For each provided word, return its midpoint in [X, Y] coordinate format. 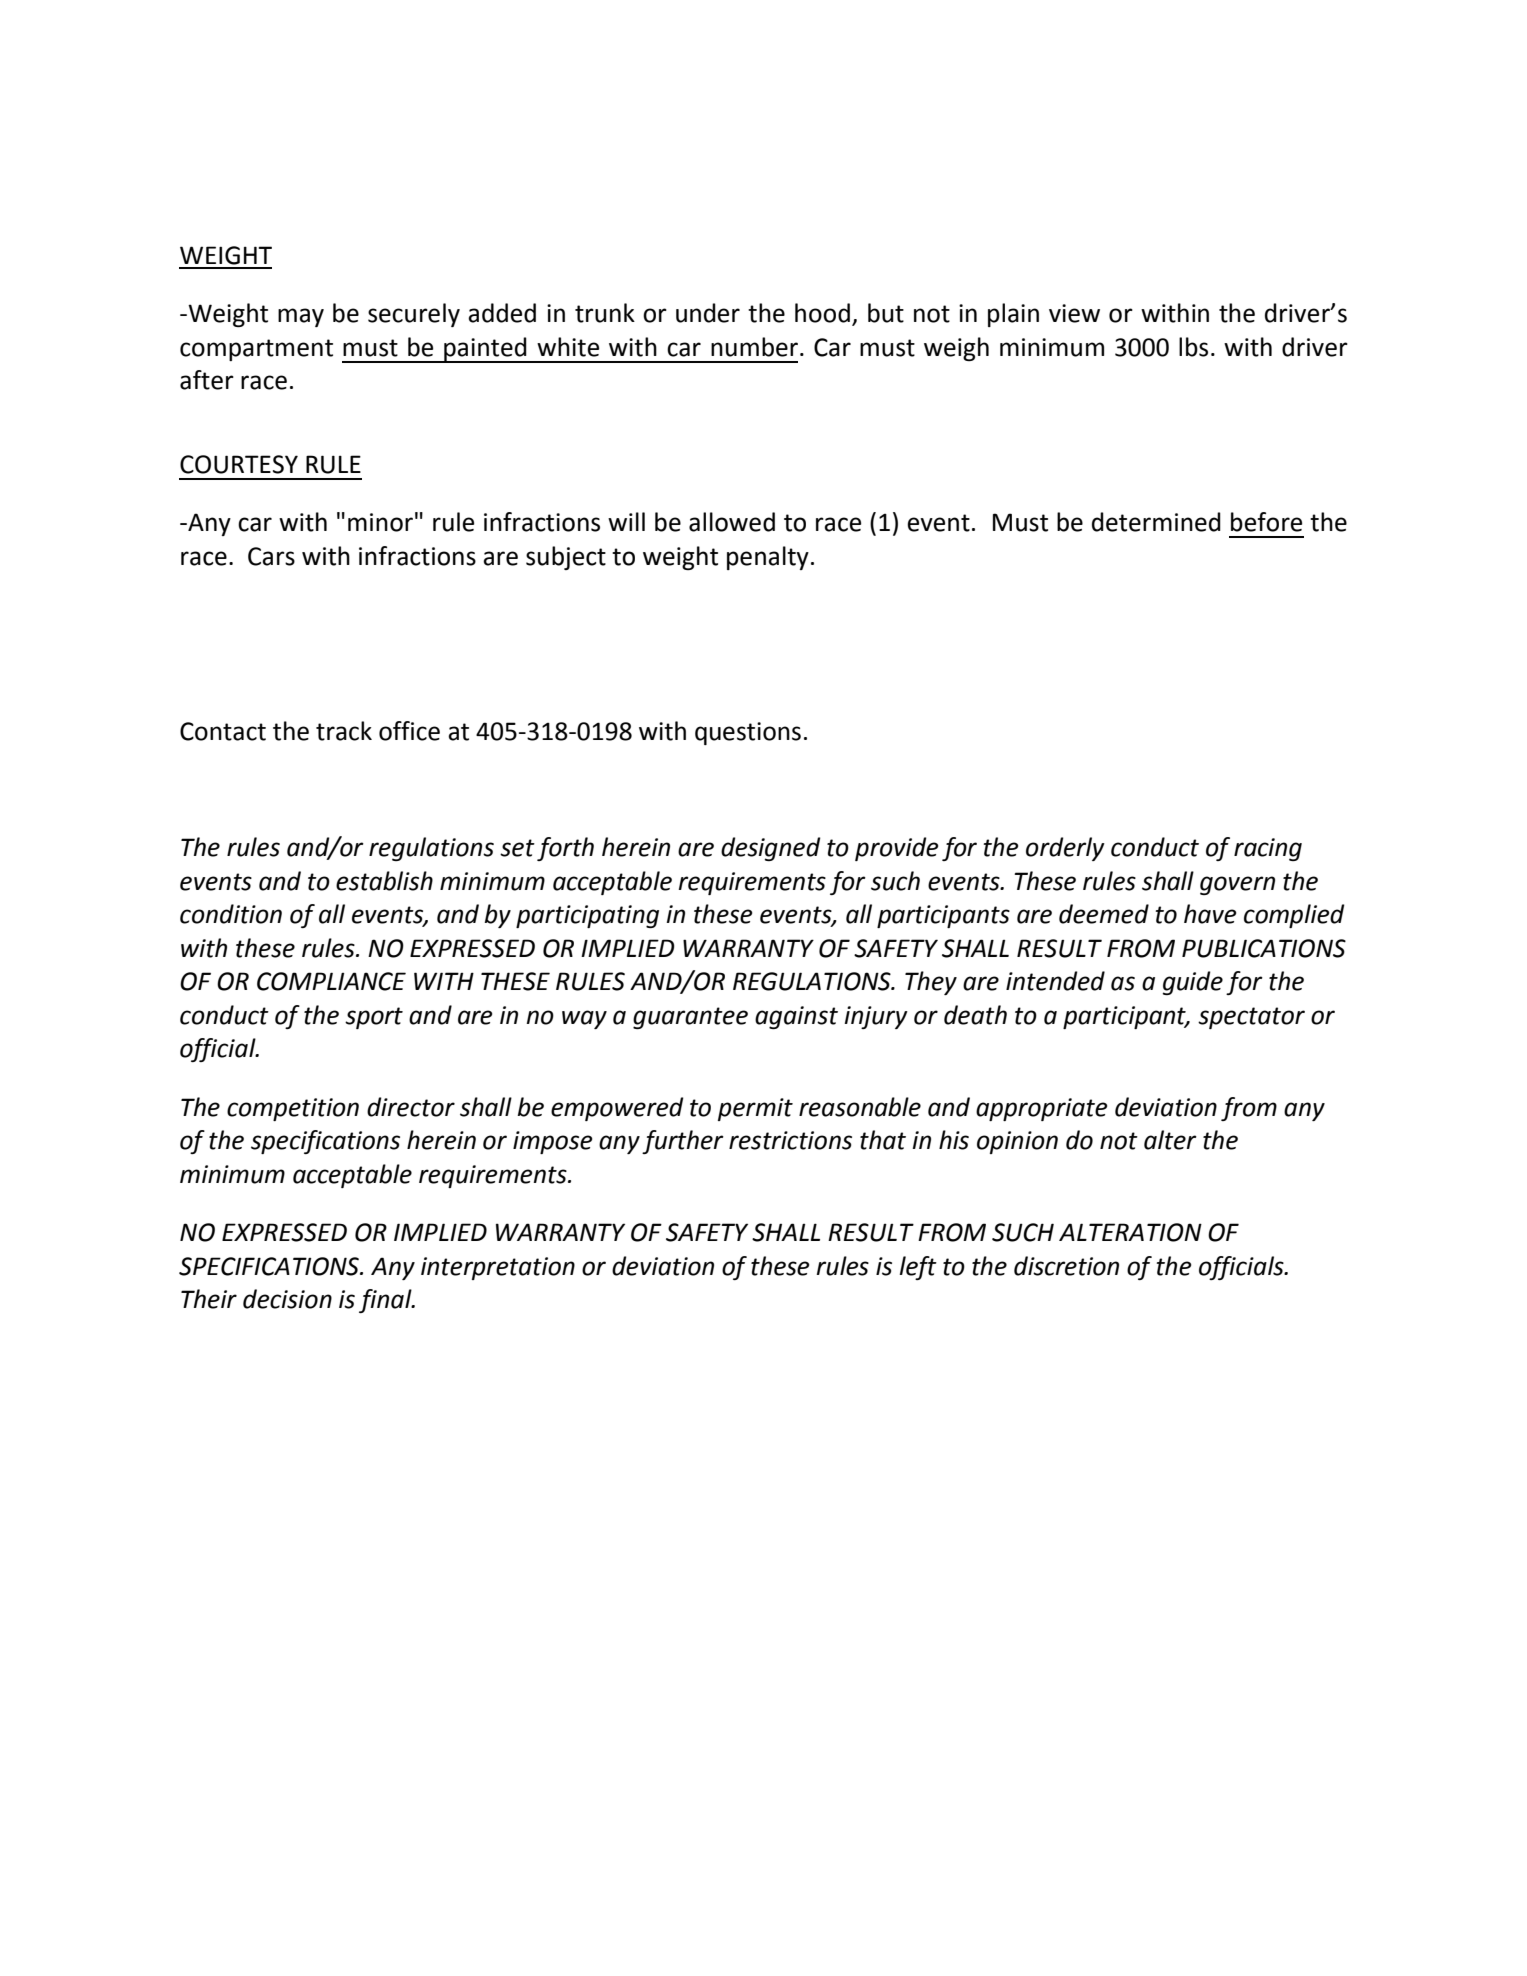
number [756, 347]
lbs [1193, 347]
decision [287, 1299]
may [301, 317]
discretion [1066, 1266]
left [918, 1268]
